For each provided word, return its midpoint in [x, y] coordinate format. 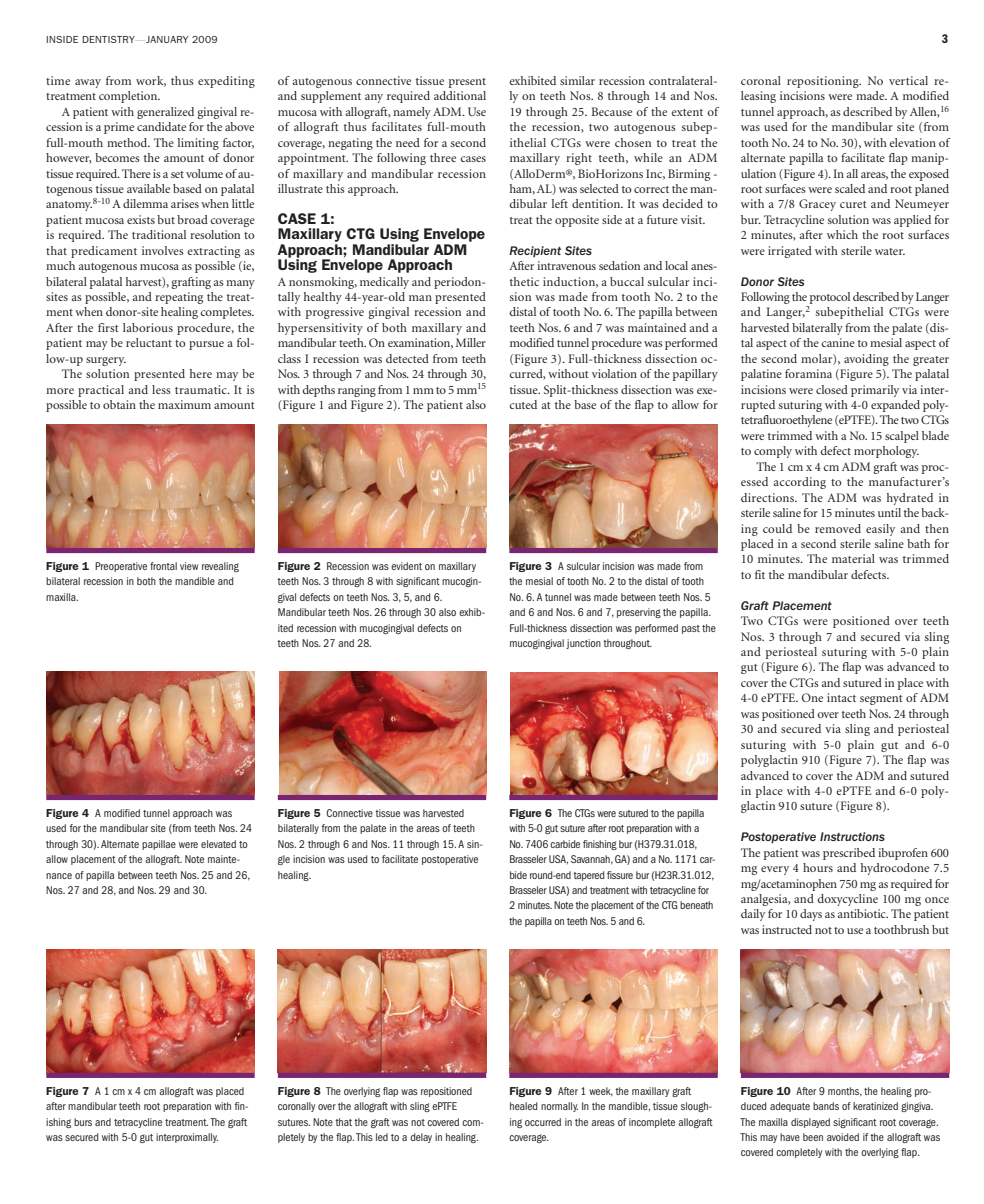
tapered [588, 876]
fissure [620, 875]
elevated [218, 844]
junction [583, 644]
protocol [830, 298]
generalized [165, 113]
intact [841, 697]
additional [460, 95]
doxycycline [847, 900]
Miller [471, 342]
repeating [179, 298]
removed [838, 528]
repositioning [824, 82]
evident [406, 566]
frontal [163, 566]
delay [421, 1138]
